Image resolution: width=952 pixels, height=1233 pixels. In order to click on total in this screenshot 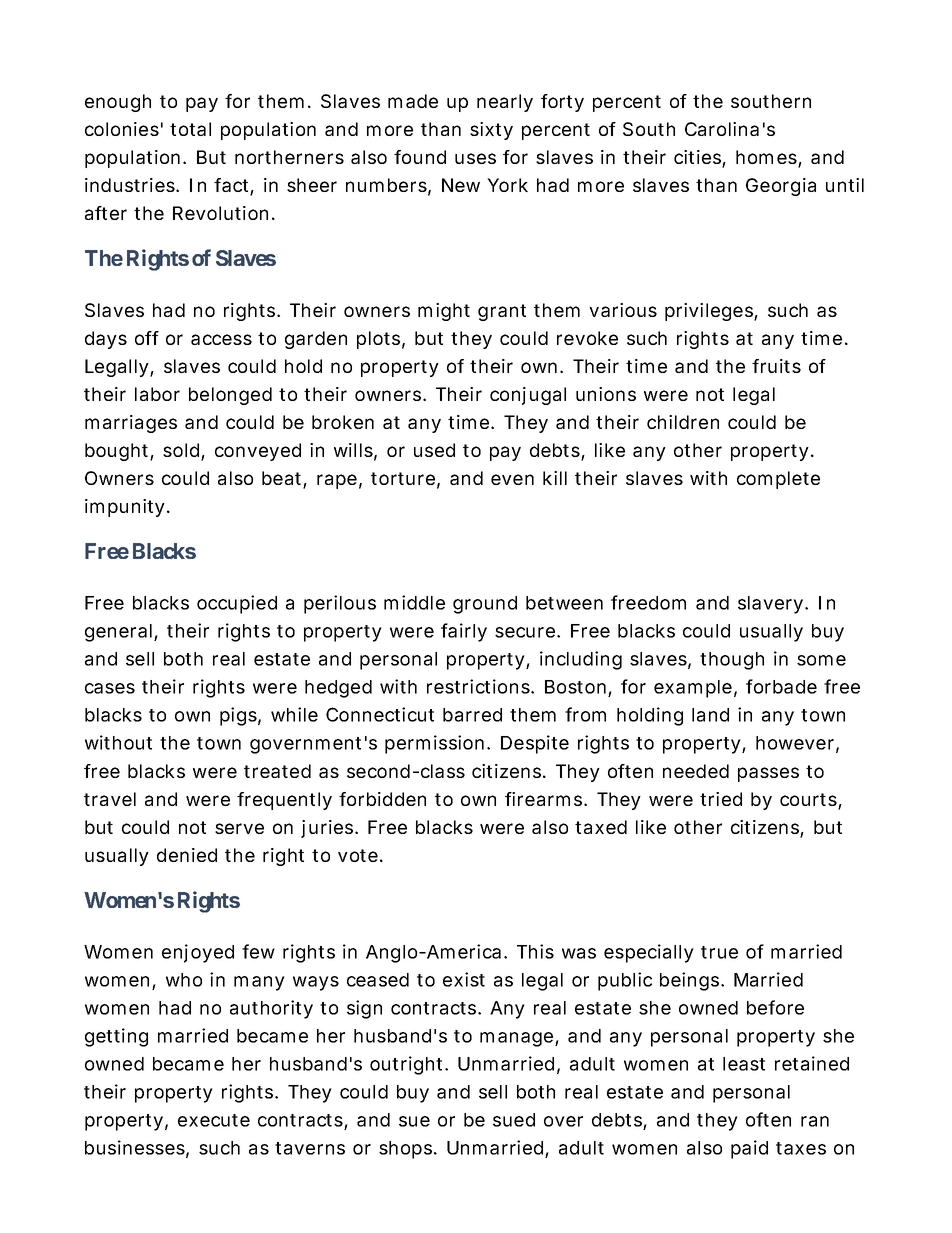, I will do `click(190, 129)`.
